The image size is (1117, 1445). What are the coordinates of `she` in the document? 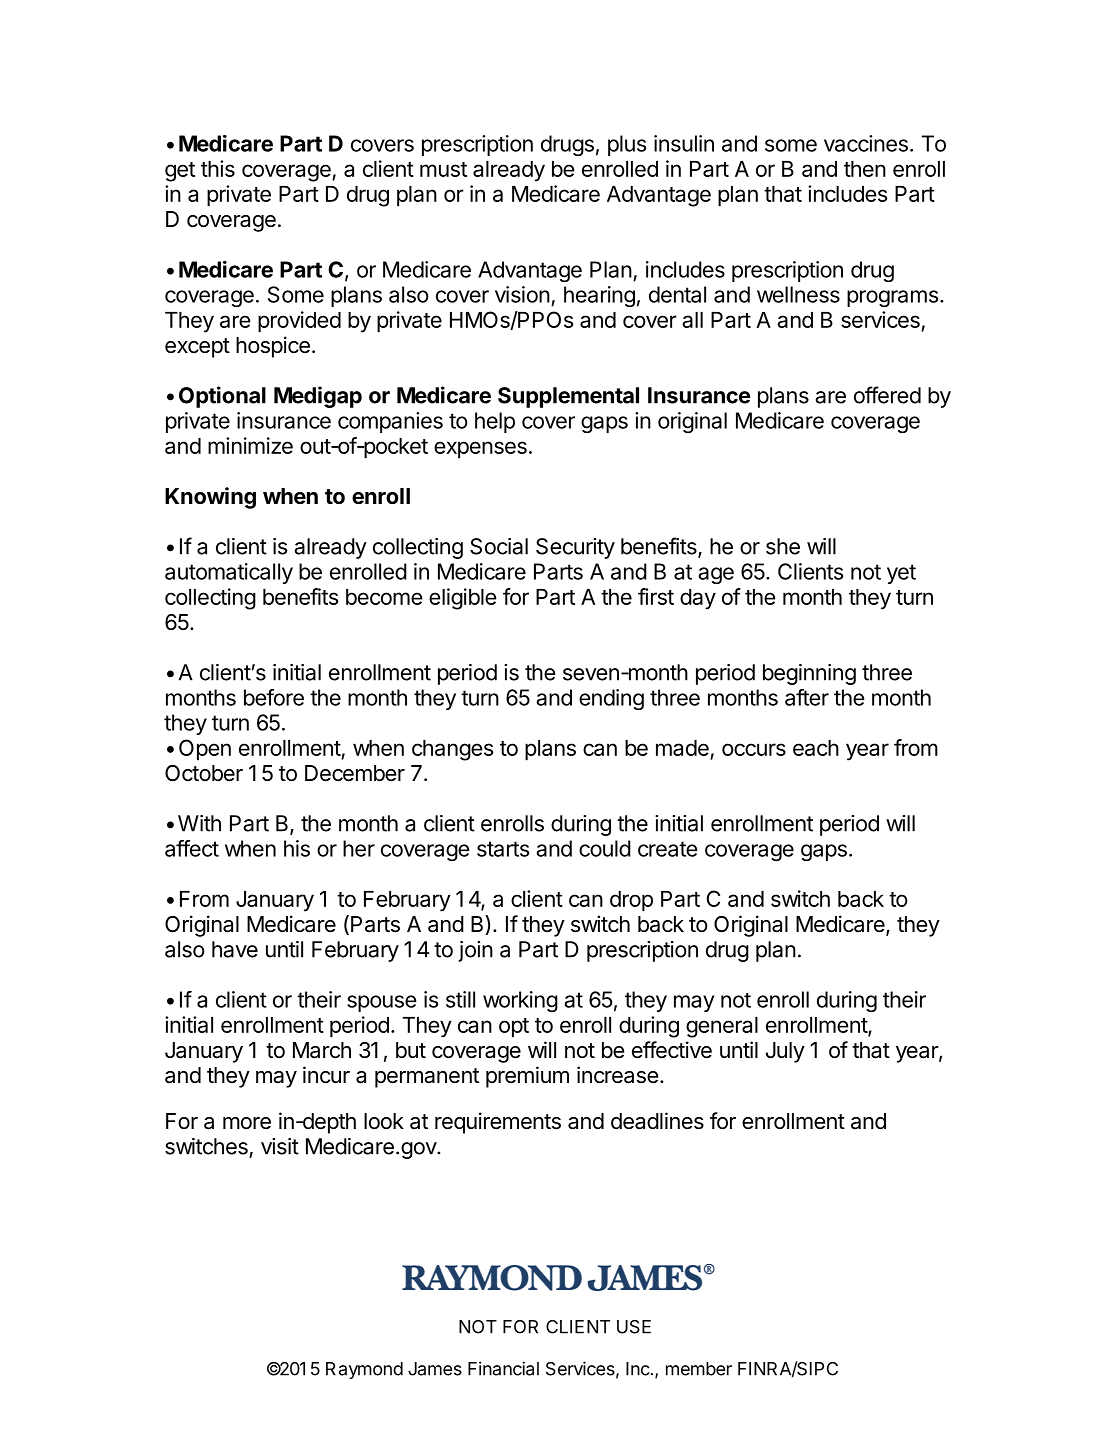 It's located at (783, 546).
